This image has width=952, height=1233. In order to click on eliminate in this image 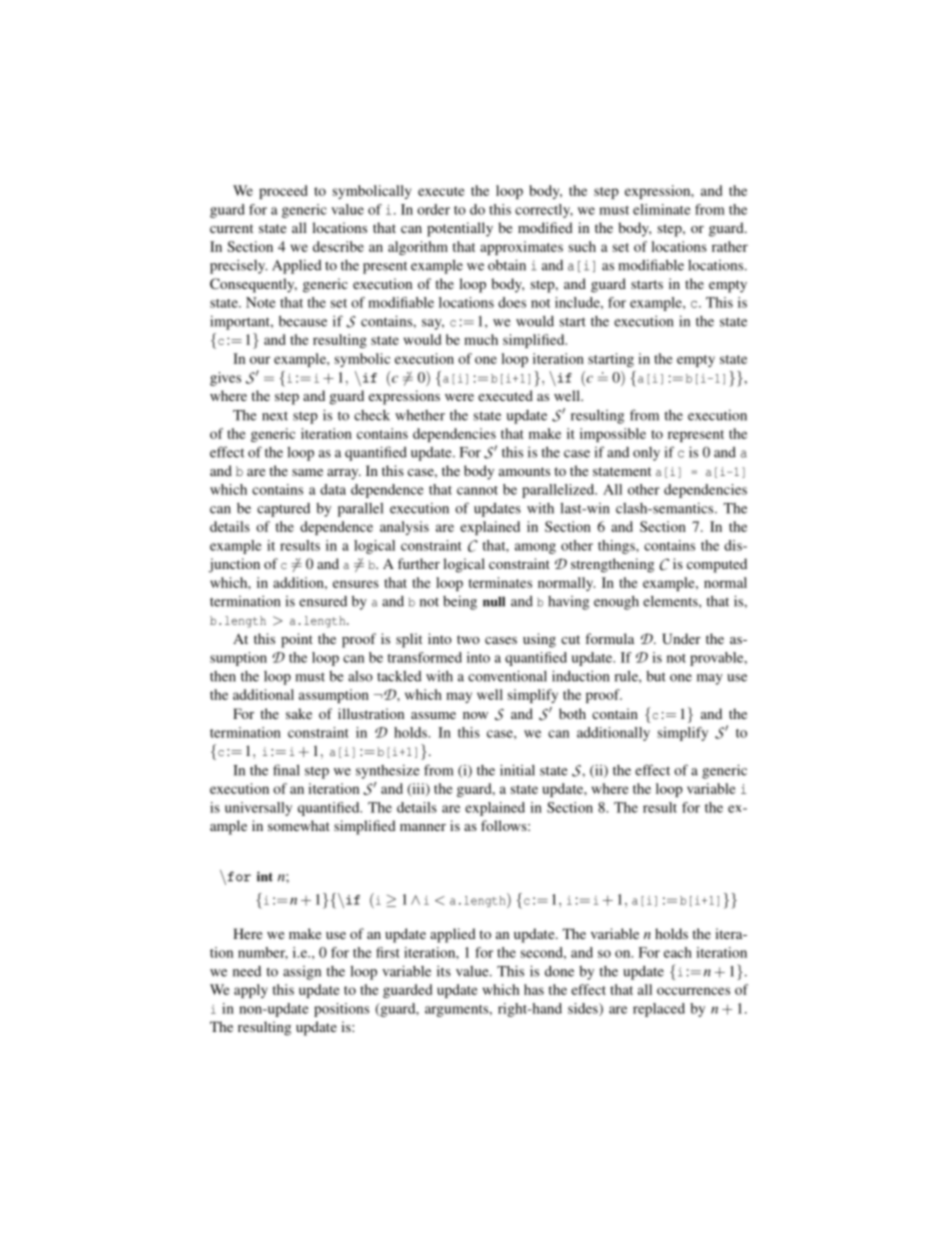, I will do `click(662, 209)`.
